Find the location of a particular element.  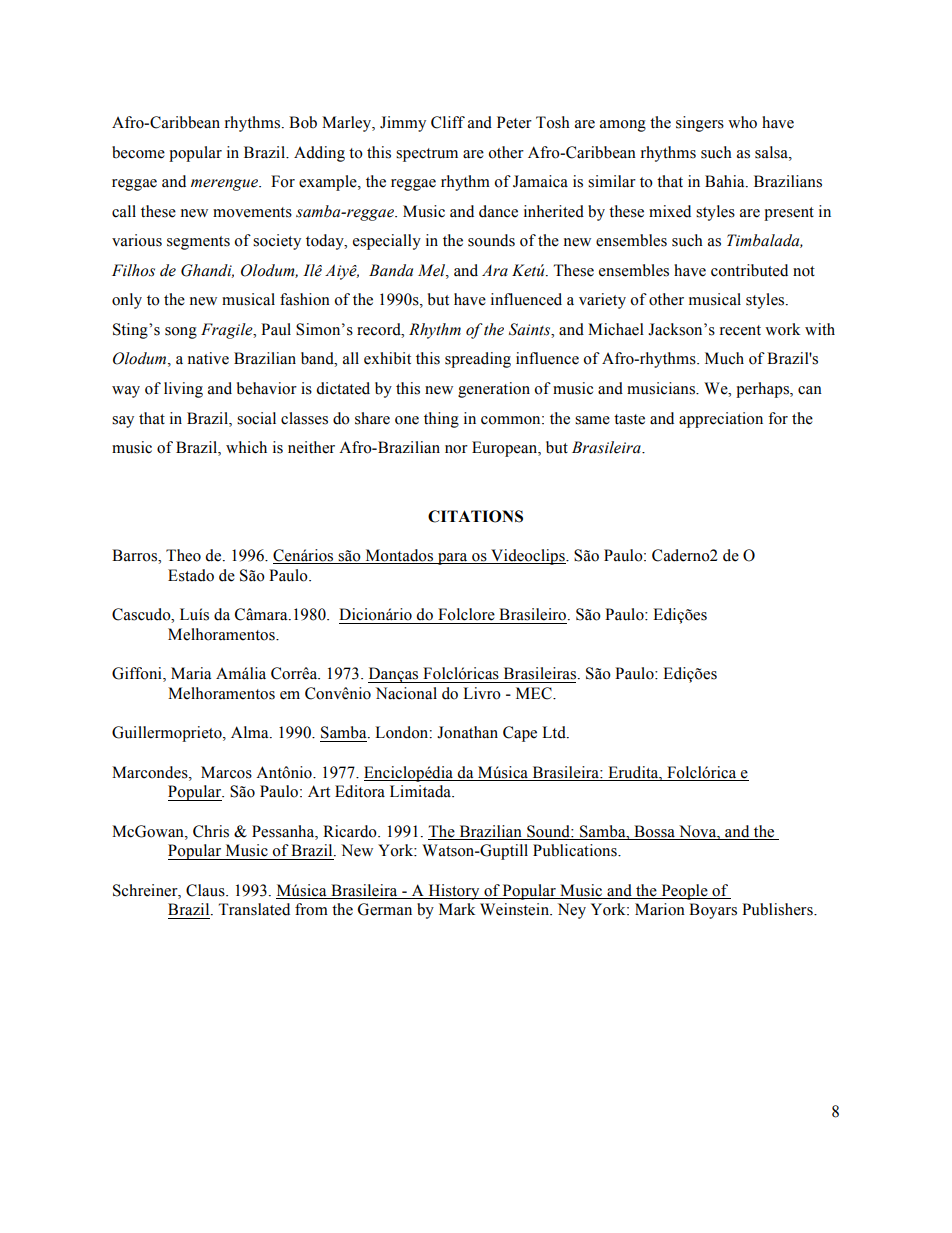

living is located at coordinates (183, 390).
